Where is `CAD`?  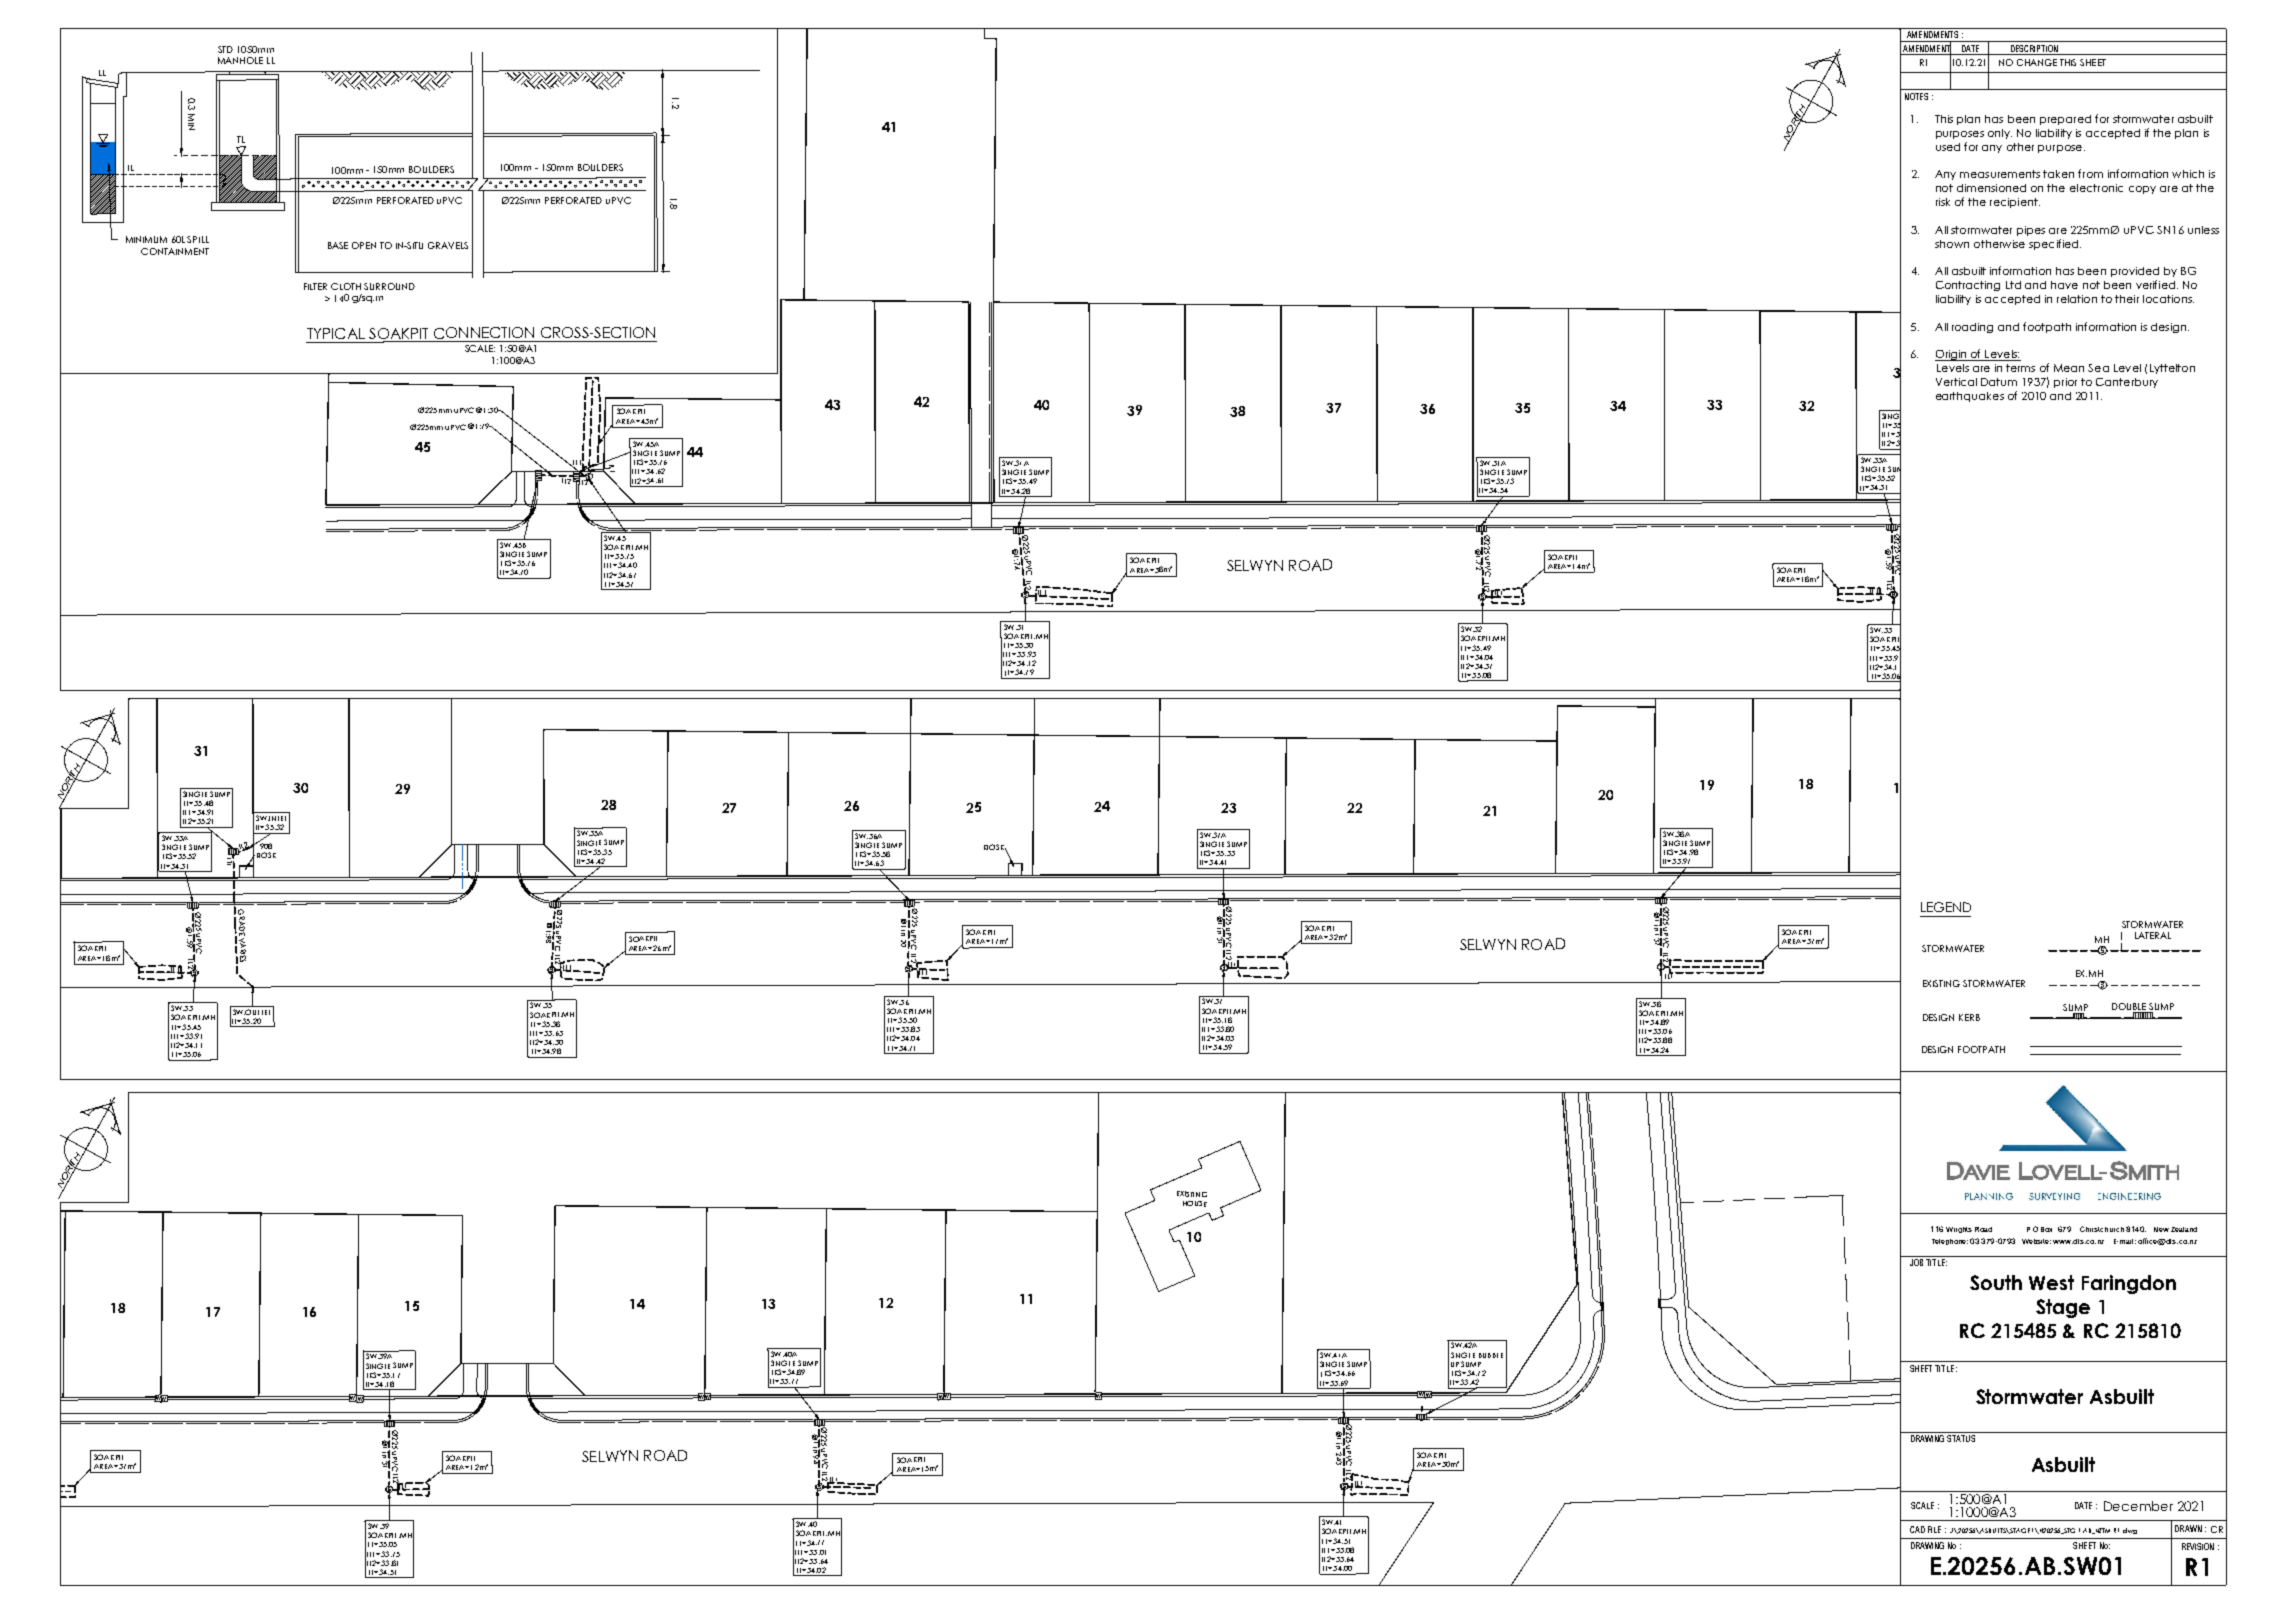
CAD is located at coordinates (1917, 1529).
